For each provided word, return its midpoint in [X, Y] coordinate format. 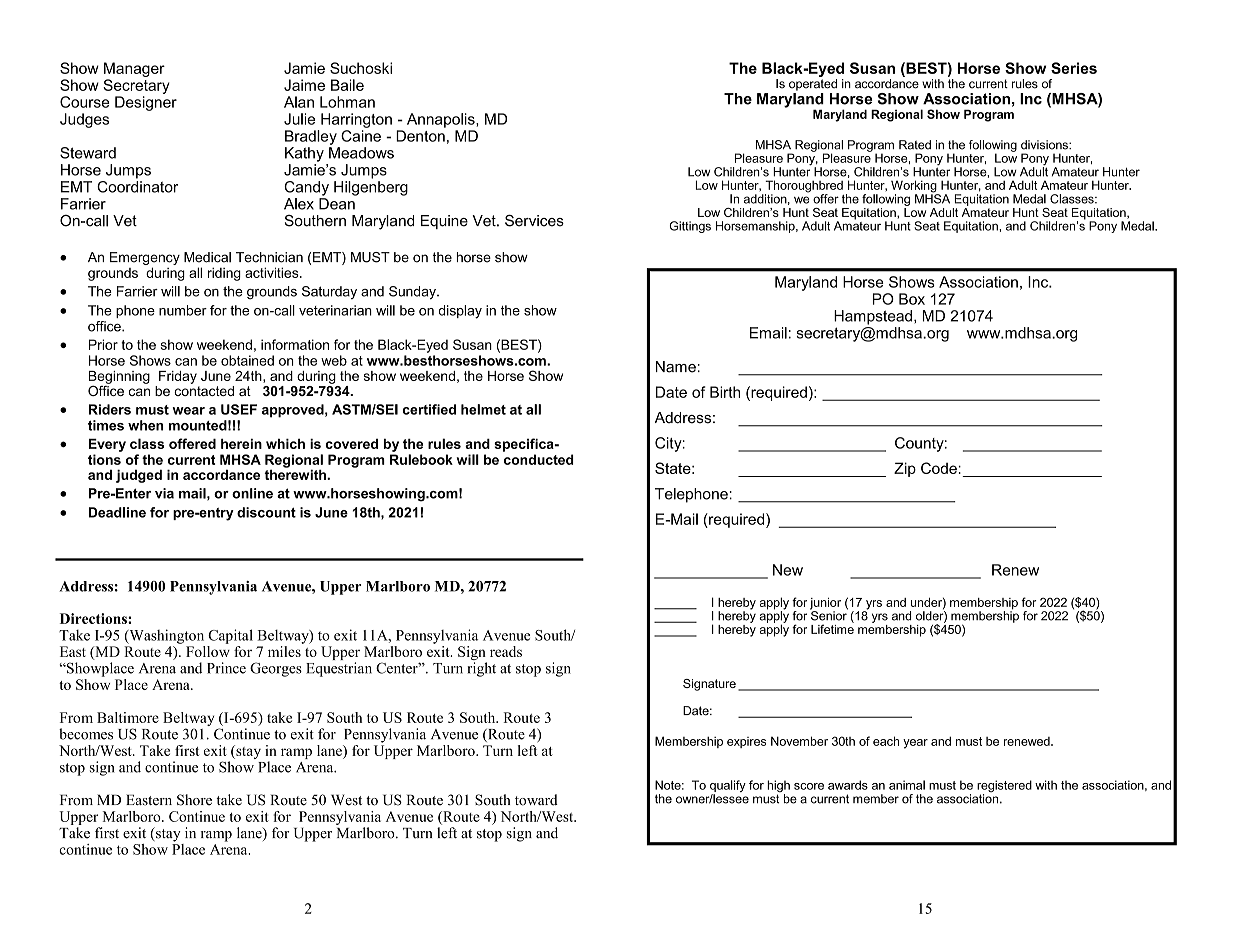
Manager [134, 69]
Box [912, 299]
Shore [194, 800]
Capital [230, 636]
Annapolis [442, 120]
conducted [539, 459]
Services [534, 221]
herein [241, 443]
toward [536, 800]
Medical [207, 257]
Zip [905, 469]
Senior [829, 615]
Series [1074, 68]
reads [506, 651]
